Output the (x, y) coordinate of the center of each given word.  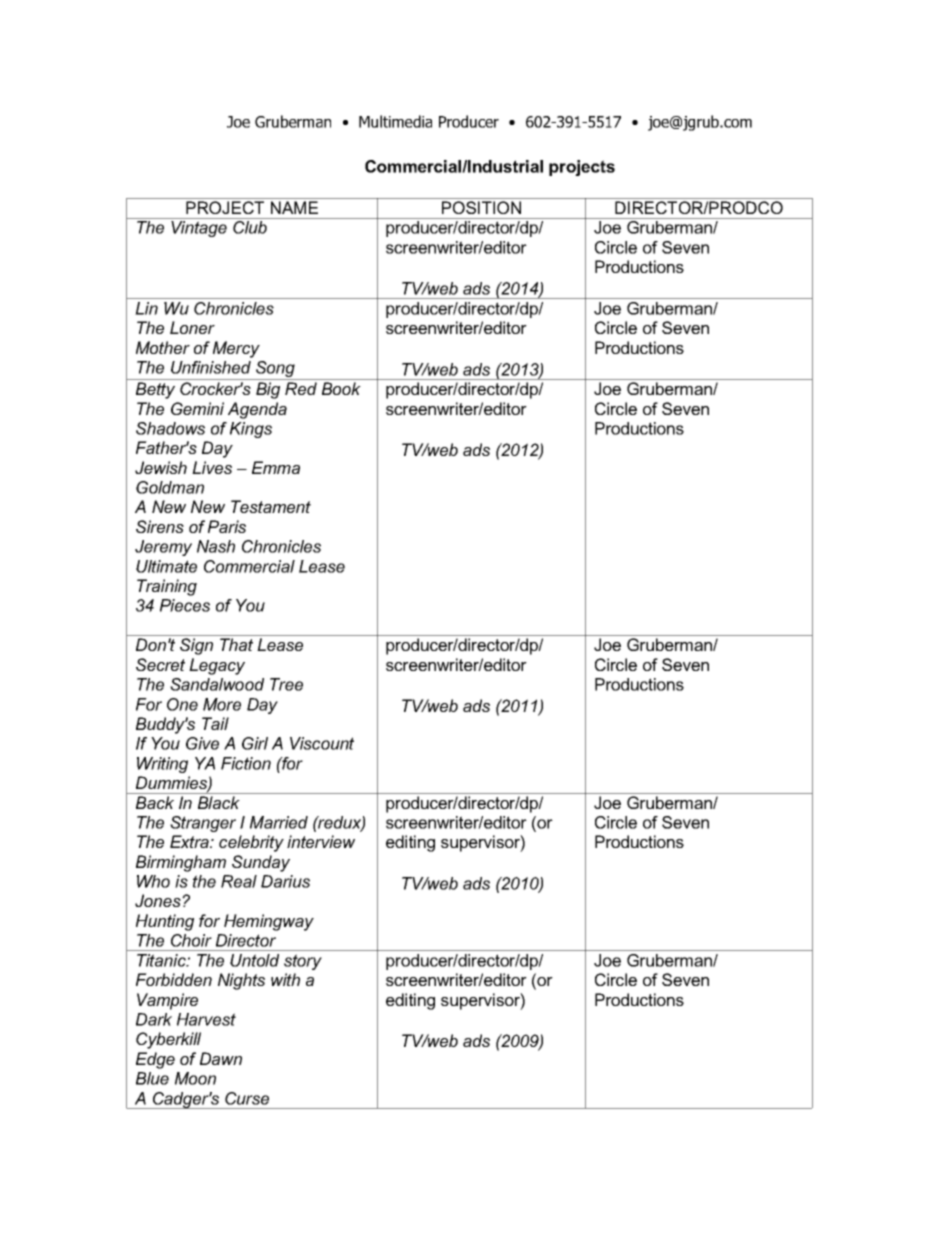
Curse (247, 1098)
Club (250, 227)
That (236, 644)
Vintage (199, 229)
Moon (195, 1078)
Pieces (185, 605)
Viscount (322, 743)
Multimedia (395, 121)
